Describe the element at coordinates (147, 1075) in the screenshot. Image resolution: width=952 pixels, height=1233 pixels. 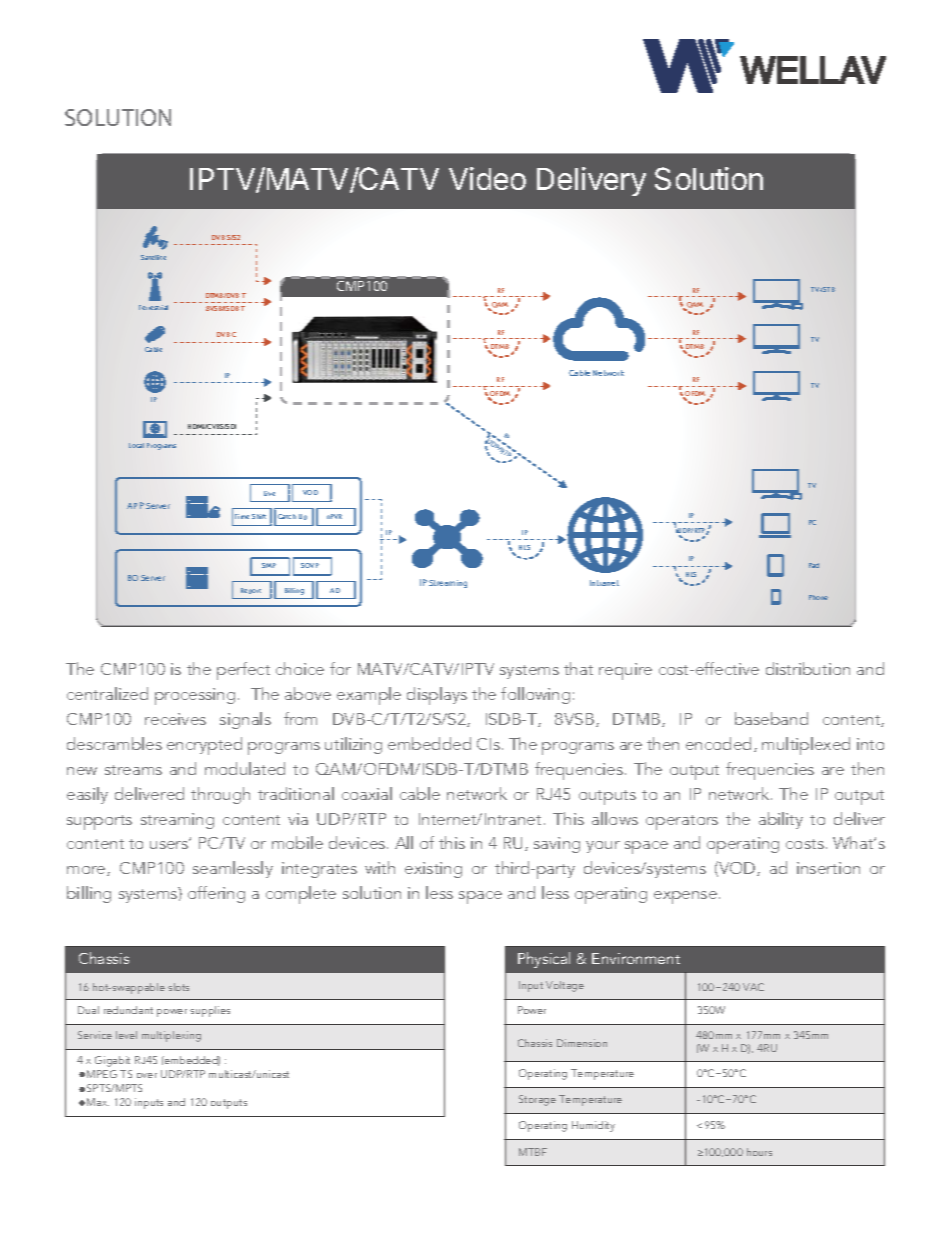
I see `over` at that location.
